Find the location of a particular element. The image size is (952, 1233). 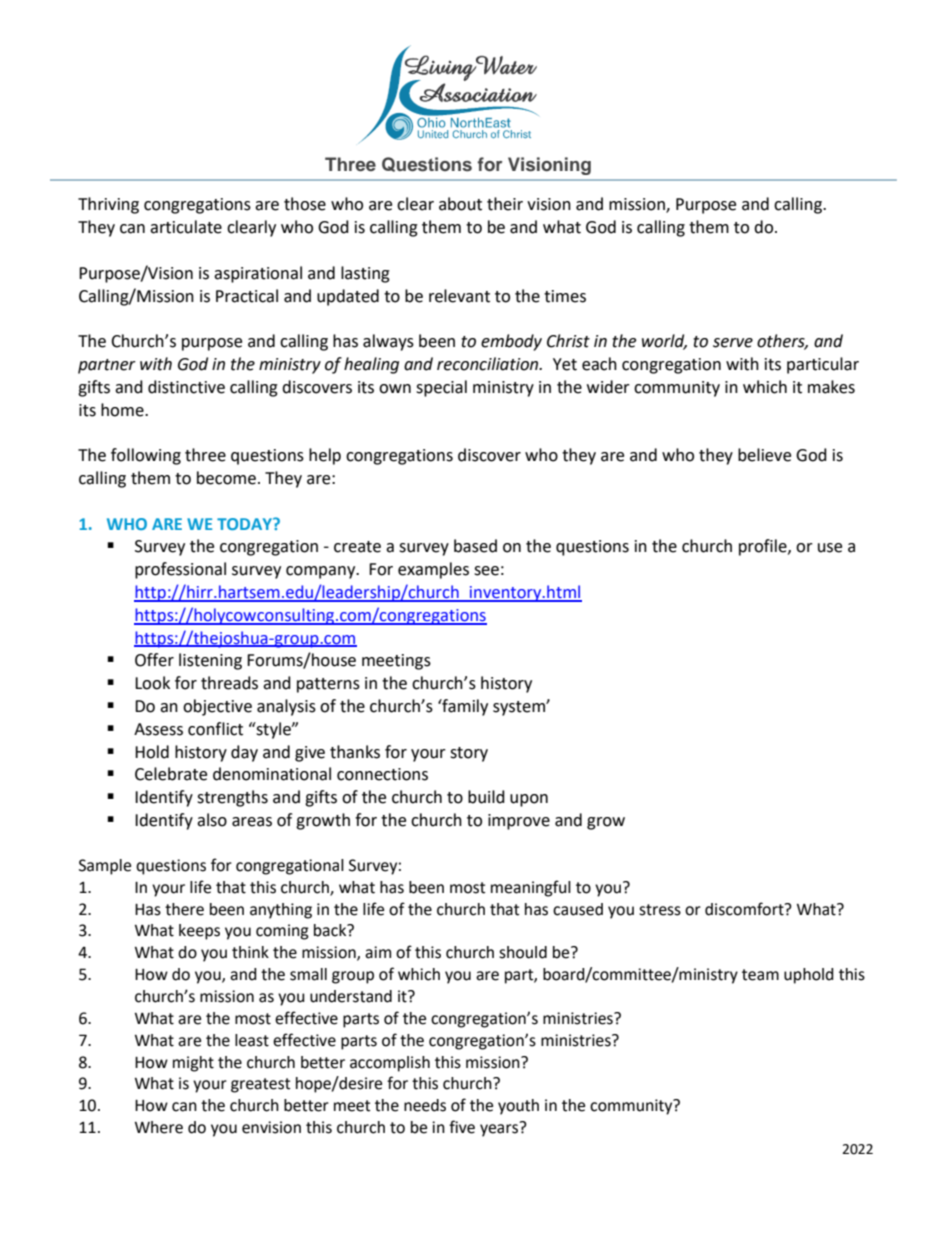

based is located at coordinates (475, 546).
